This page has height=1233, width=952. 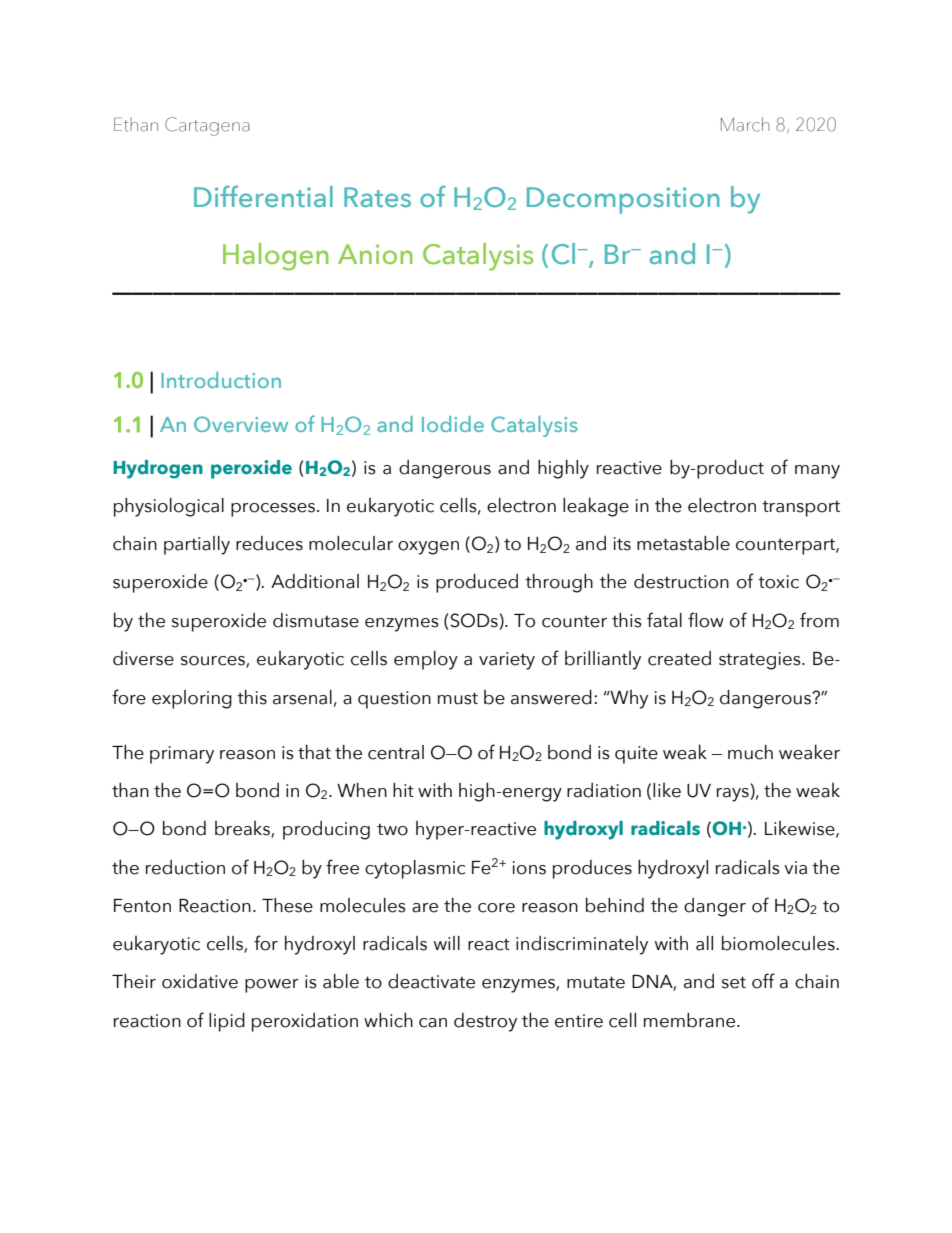 What do you see at coordinates (428, 548) in the page?
I see `oxygen` at bounding box center [428, 548].
